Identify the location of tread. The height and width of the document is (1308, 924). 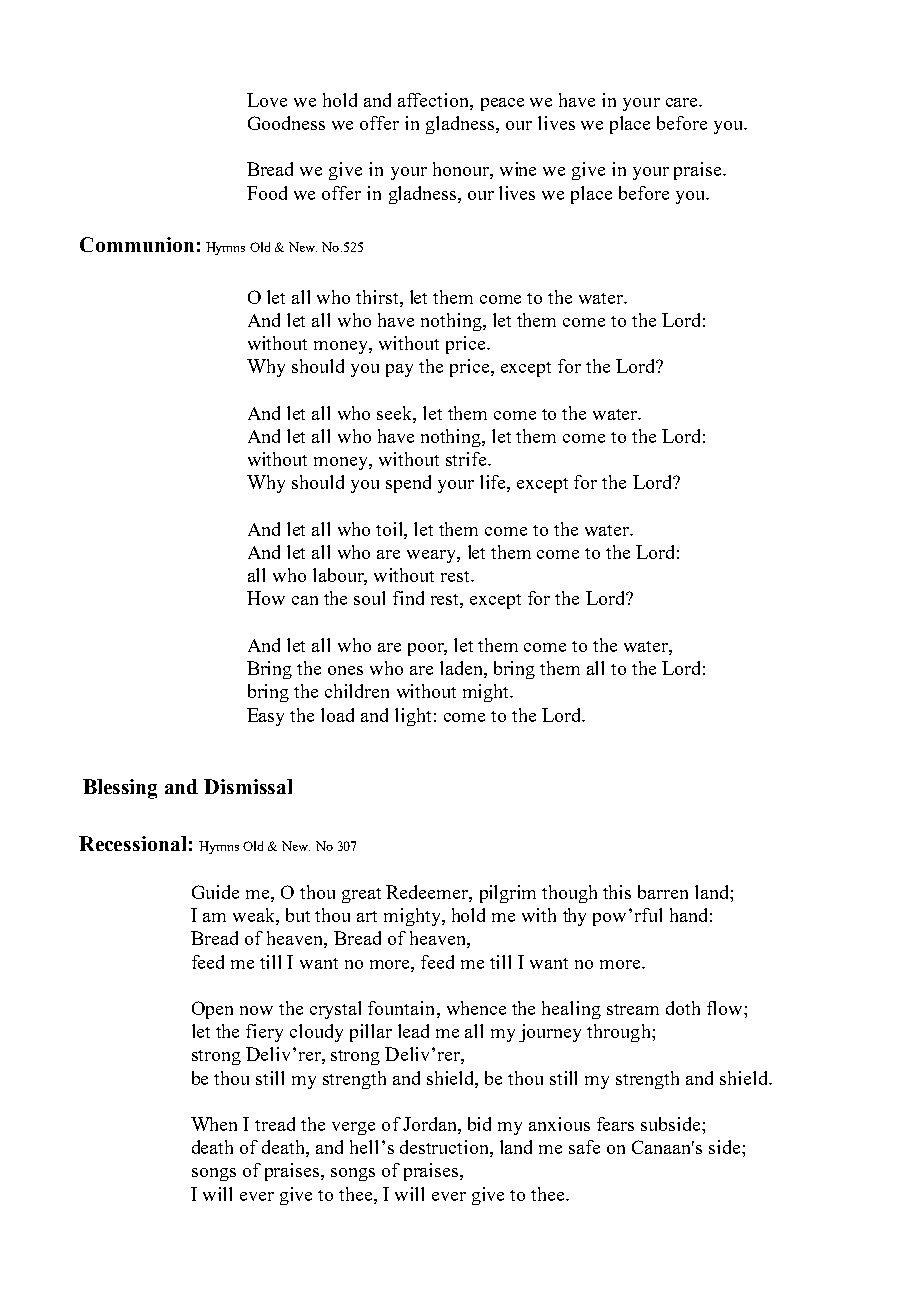
(275, 1124).
